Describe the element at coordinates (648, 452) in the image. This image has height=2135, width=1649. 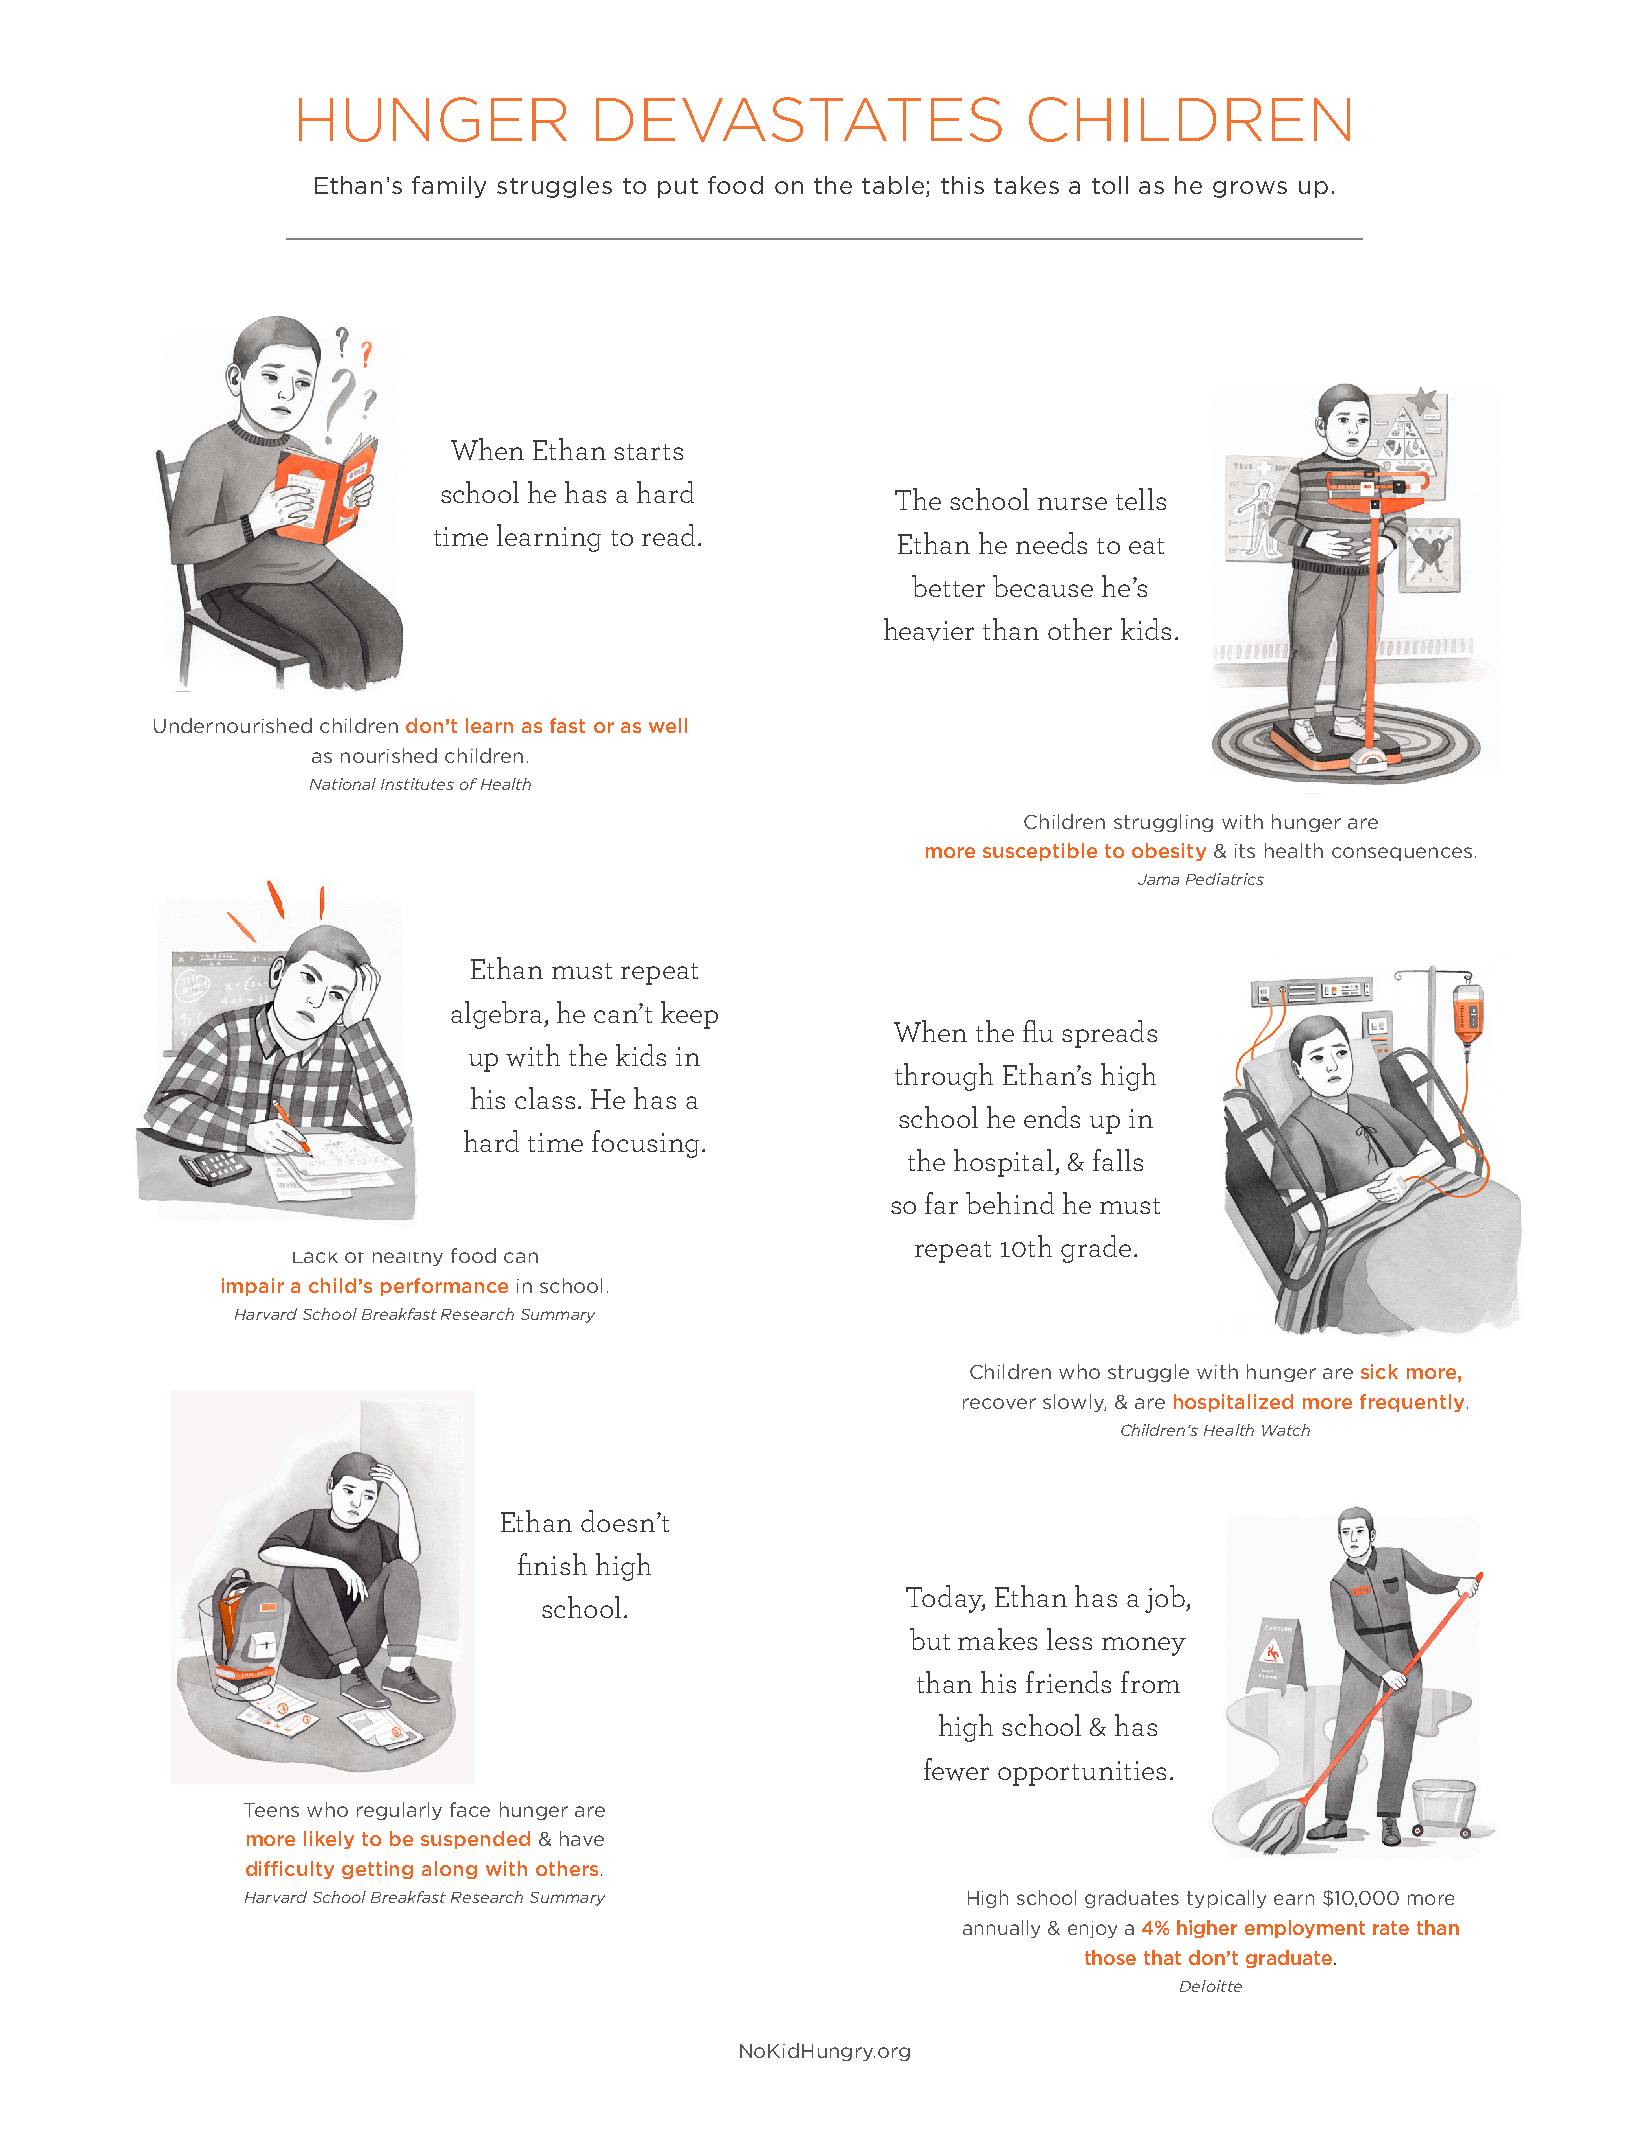
I see `starts` at that location.
